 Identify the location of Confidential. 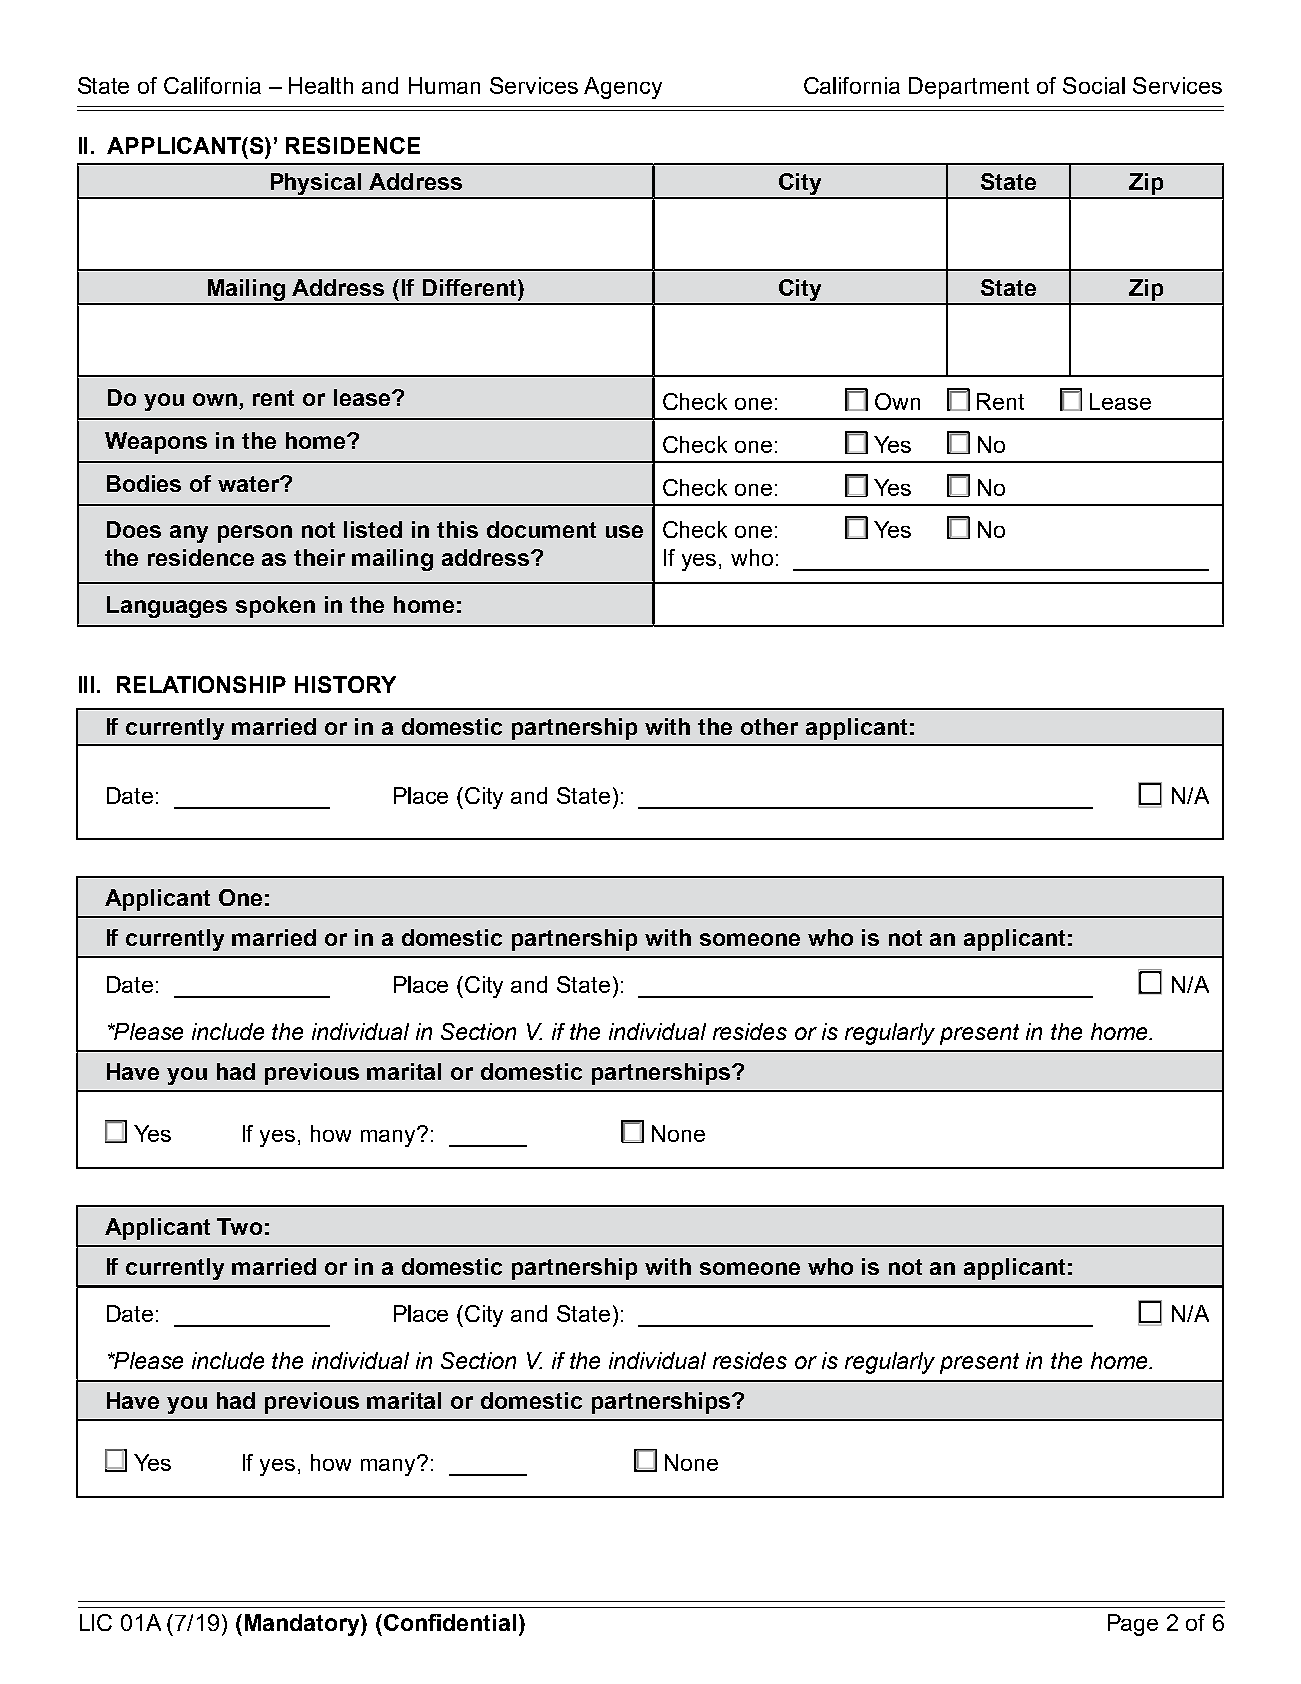
(450, 1622).
